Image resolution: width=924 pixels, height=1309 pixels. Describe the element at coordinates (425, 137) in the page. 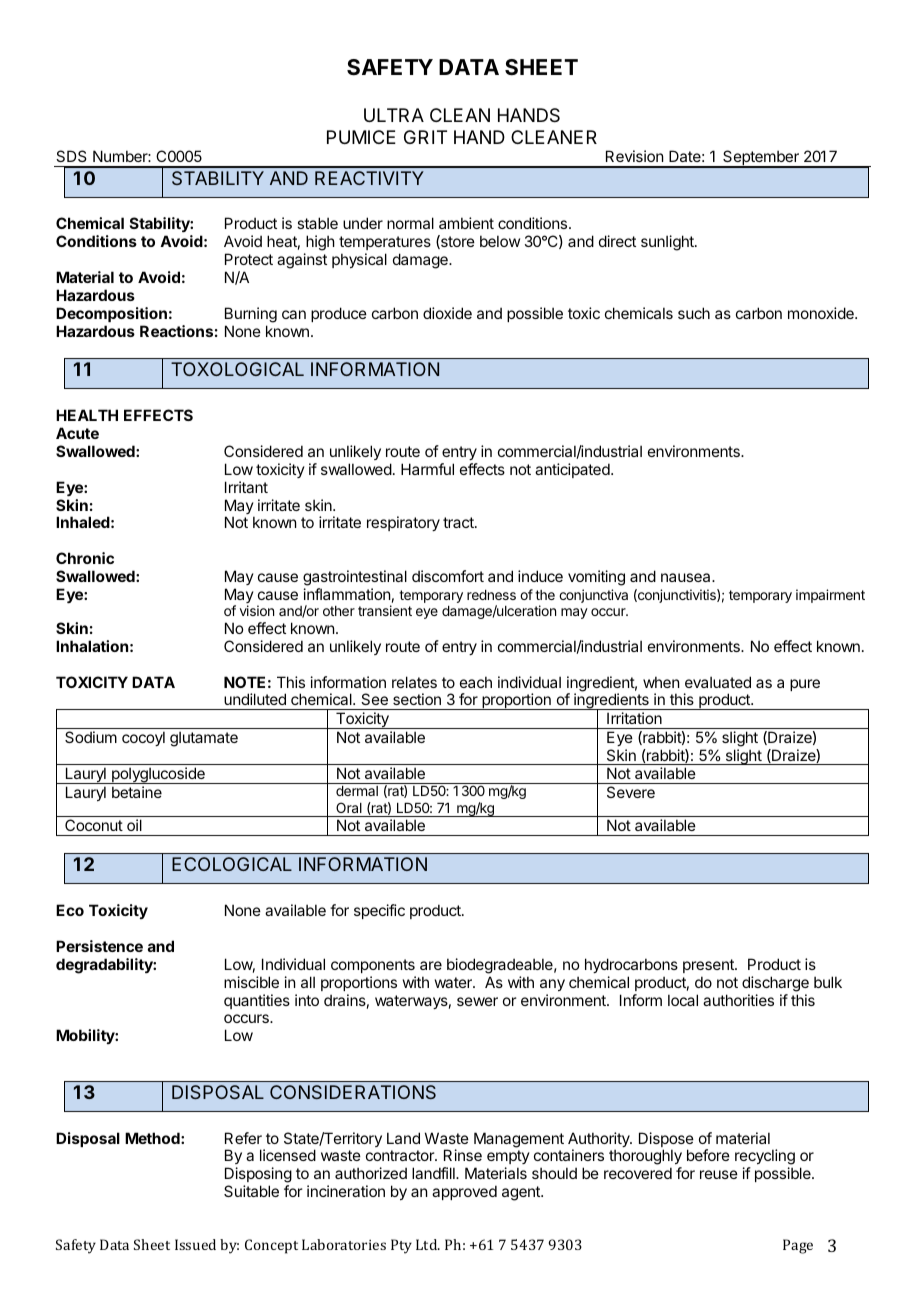

I see `GRIT` at that location.
